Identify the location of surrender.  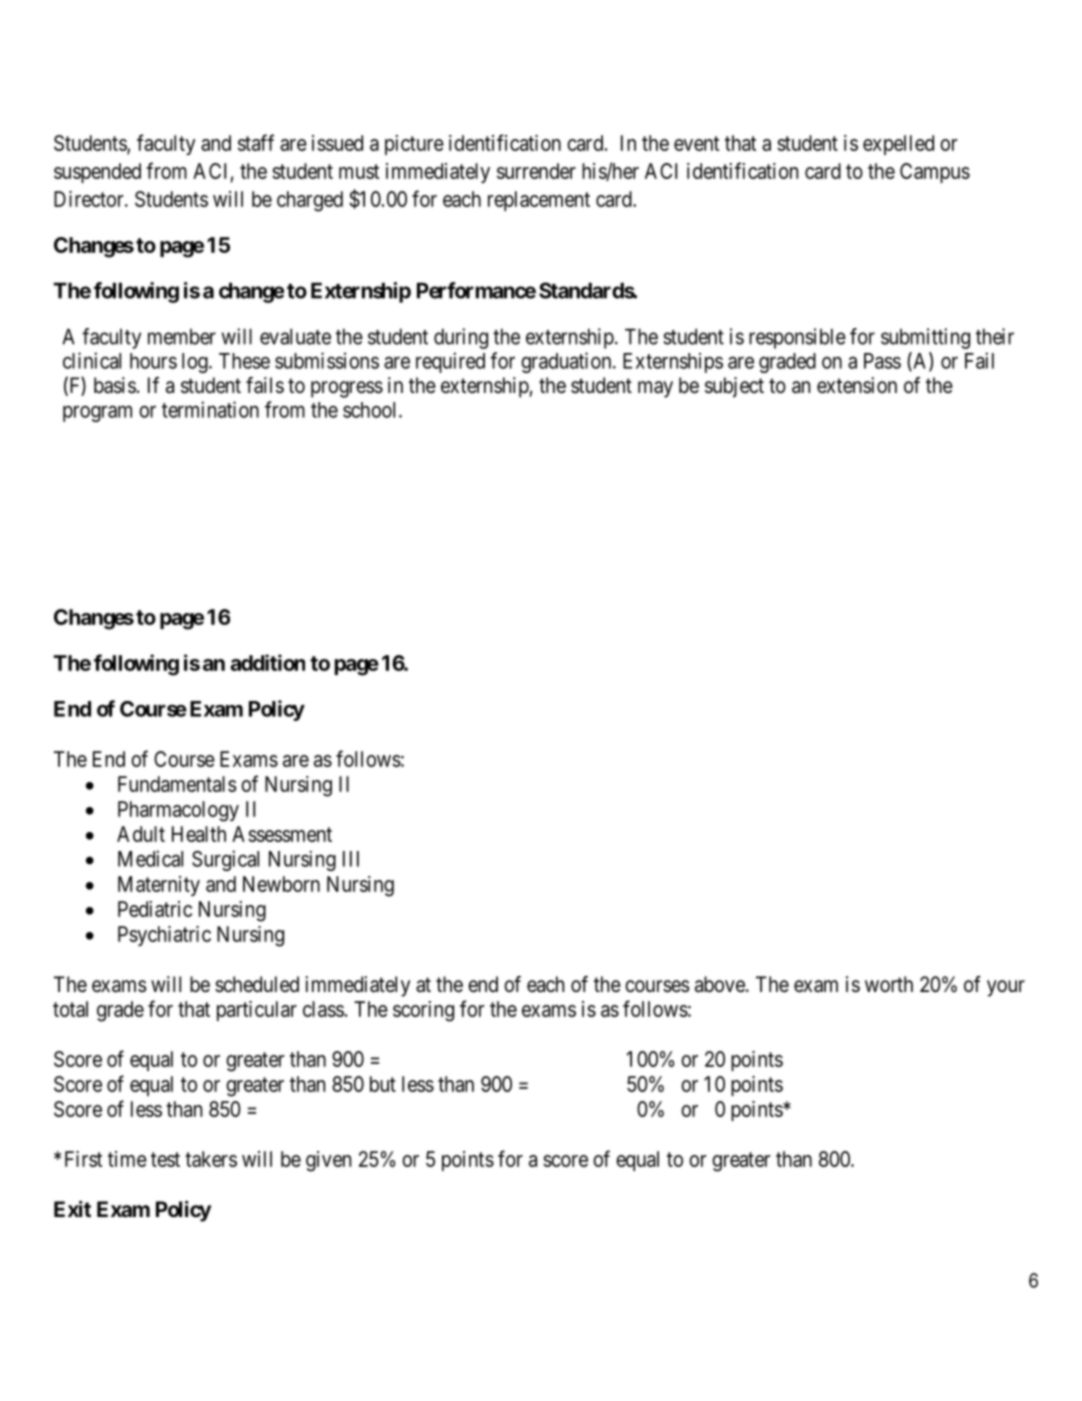
(536, 171).
